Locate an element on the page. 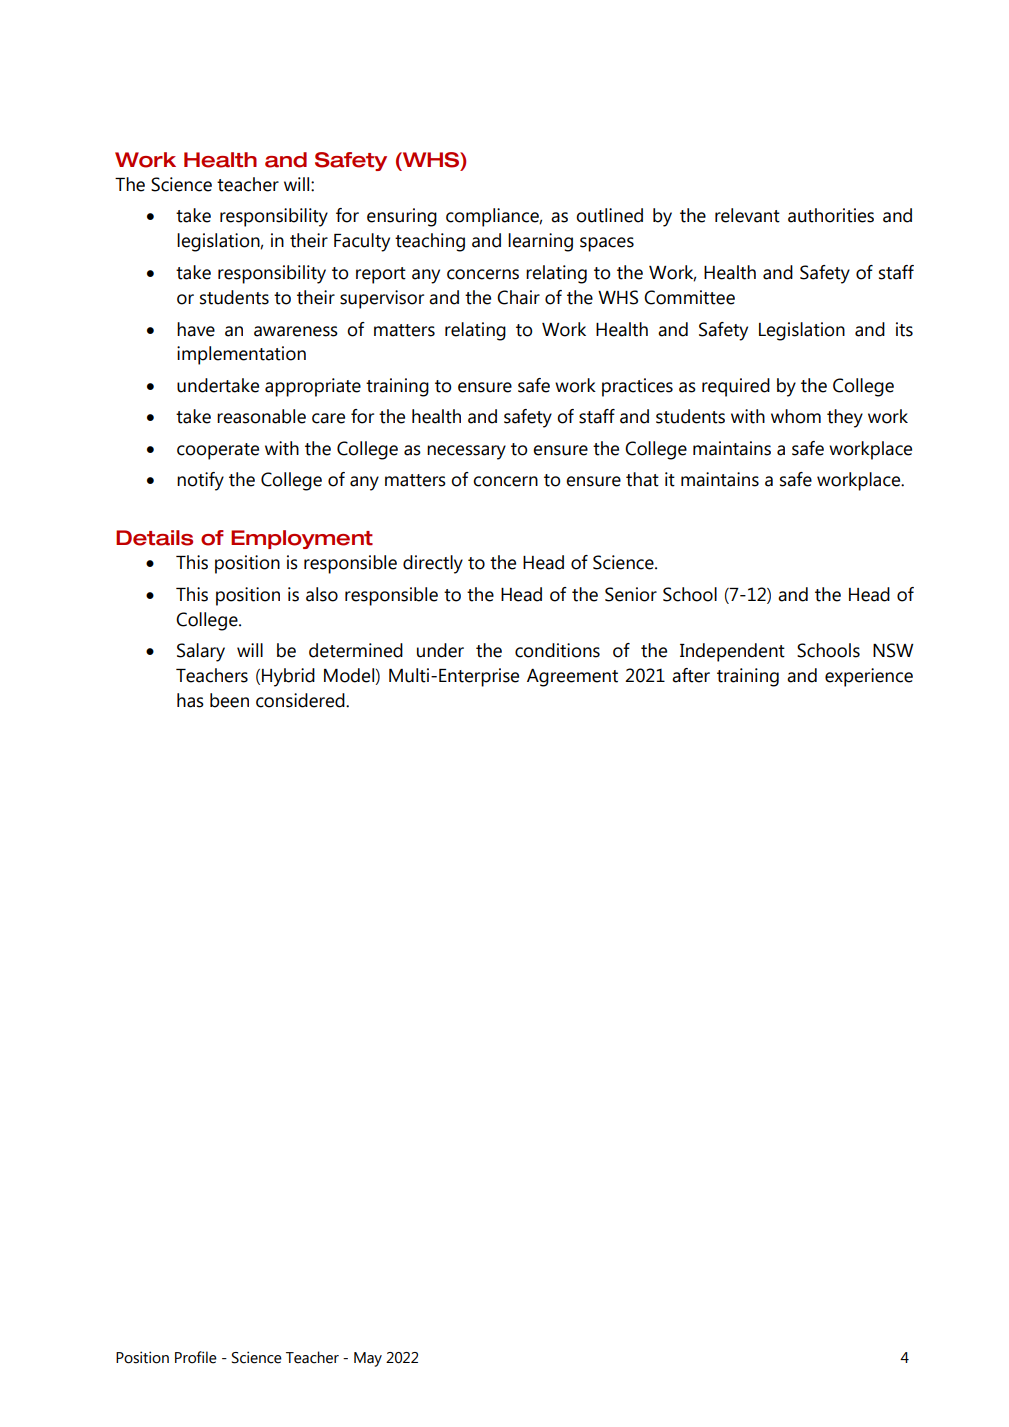 This page has width=1009, height=1427. Agreement is located at coordinates (572, 678).
